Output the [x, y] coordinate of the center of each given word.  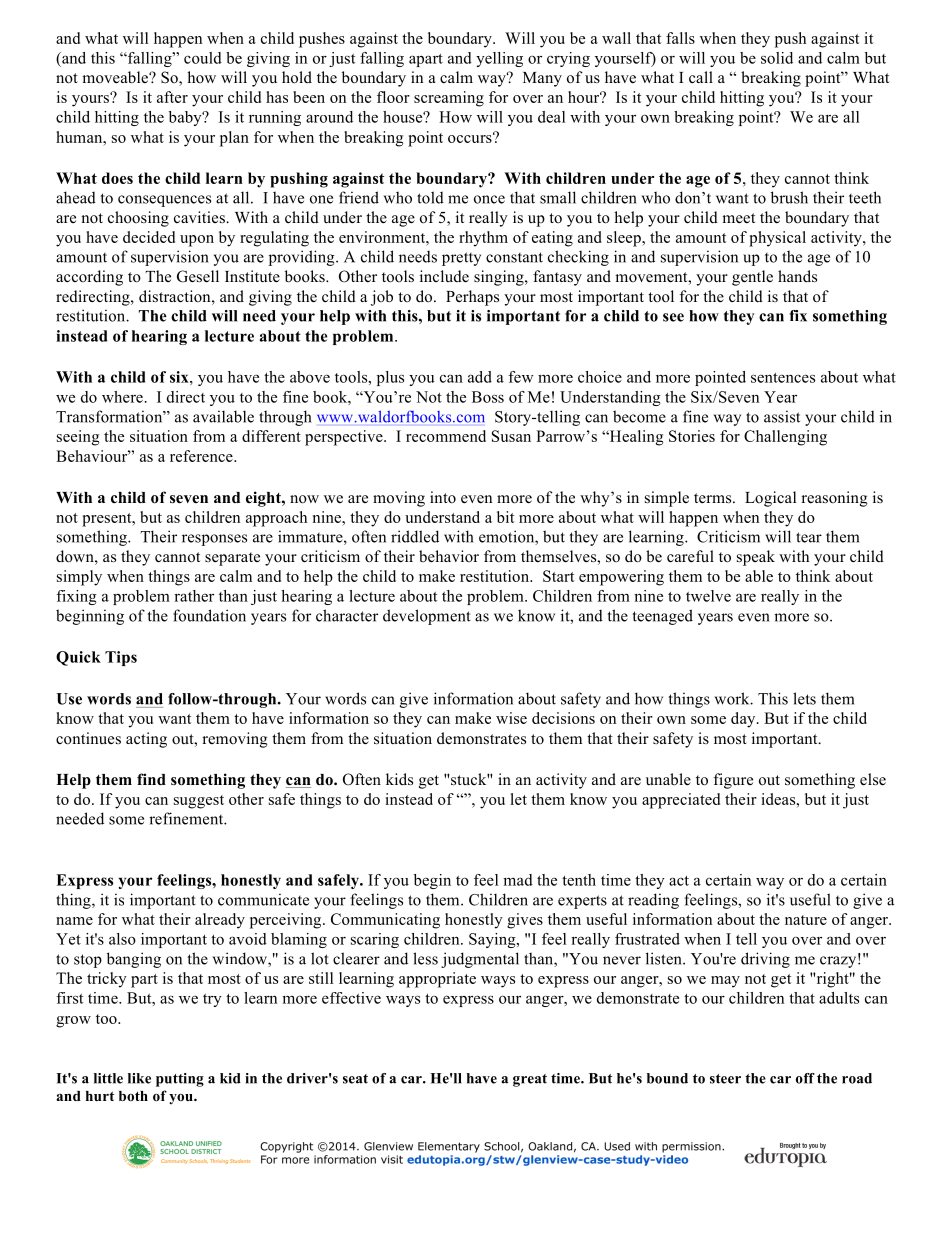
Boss [488, 397]
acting [146, 740]
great [530, 1080]
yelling [499, 59]
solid [777, 58]
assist [782, 416]
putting [180, 1080]
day [744, 720]
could [203, 58]
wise [511, 718]
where [123, 397]
